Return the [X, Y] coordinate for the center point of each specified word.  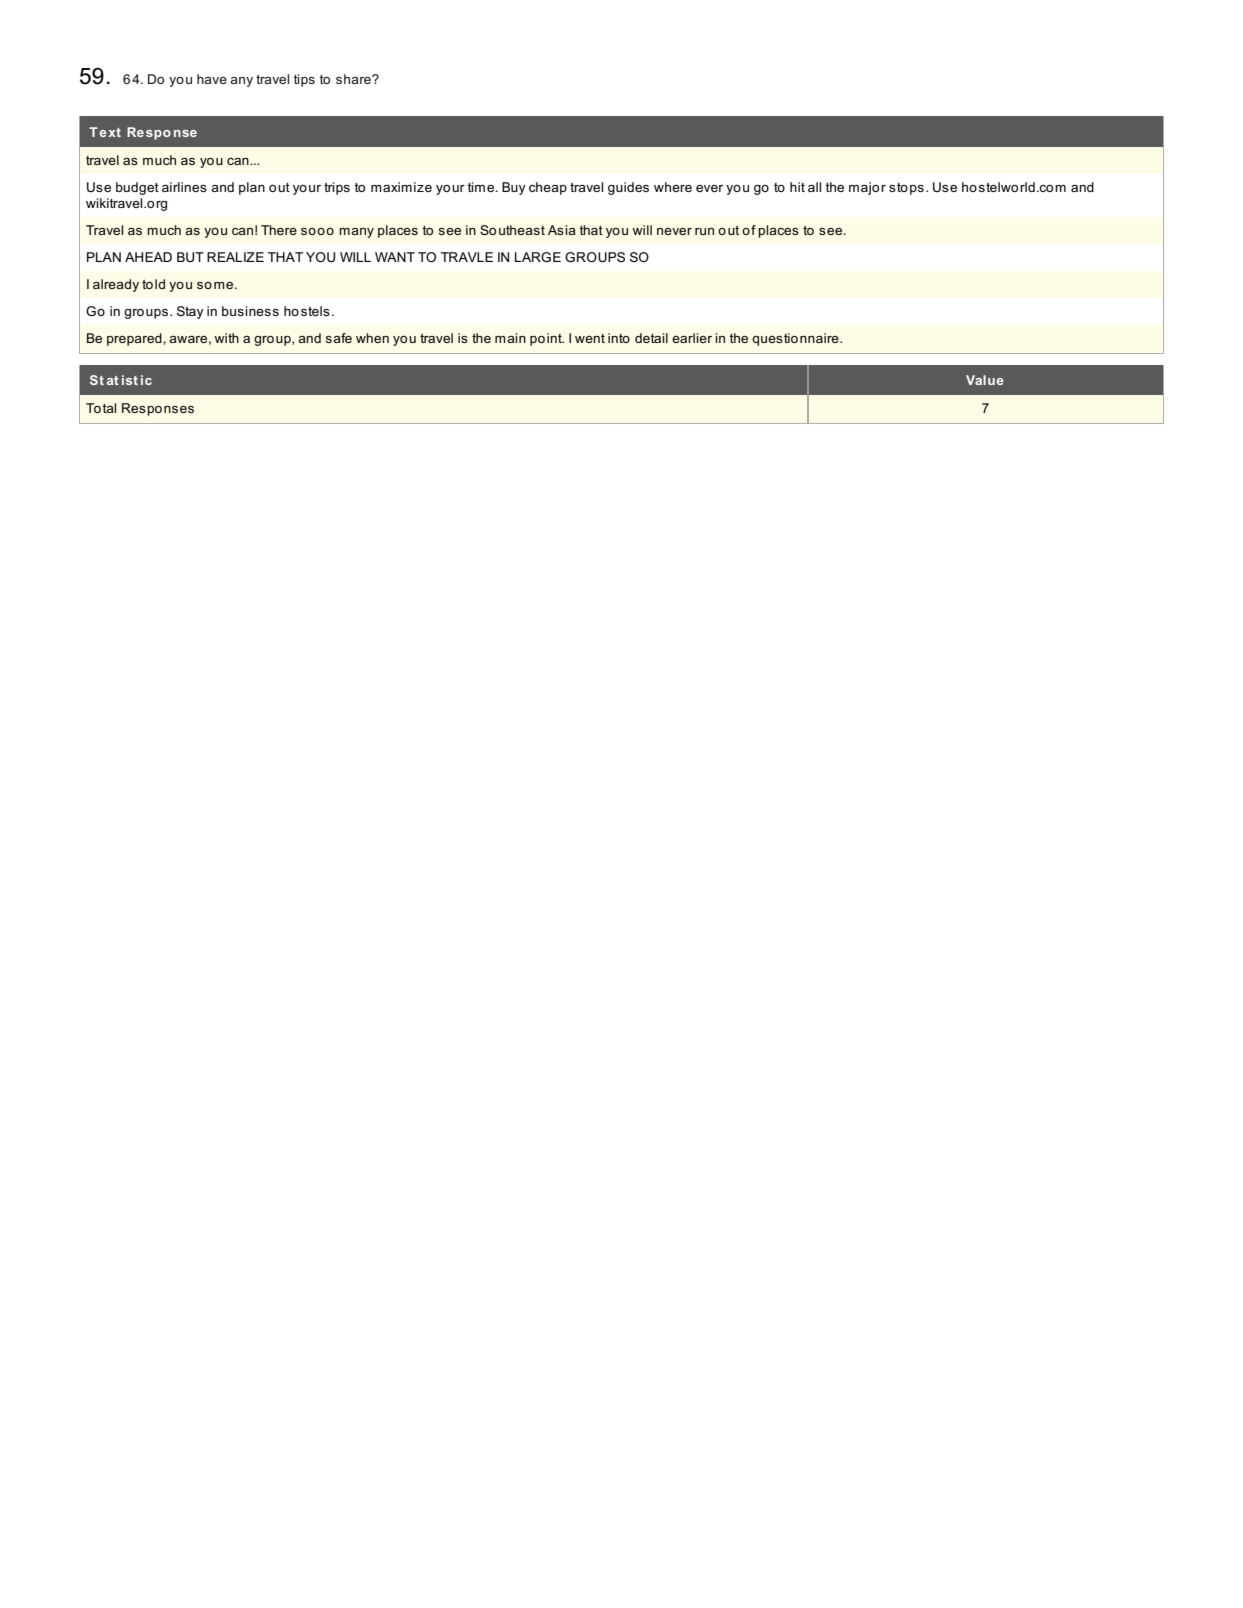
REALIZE [235, 257]
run [704, 231]
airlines [184, 187]
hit [797, 187]
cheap [548, 188]
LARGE [538, 257]
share [354, 79]
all [814, 187]
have [212, 79]
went [590, 338]
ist [130, 380]
